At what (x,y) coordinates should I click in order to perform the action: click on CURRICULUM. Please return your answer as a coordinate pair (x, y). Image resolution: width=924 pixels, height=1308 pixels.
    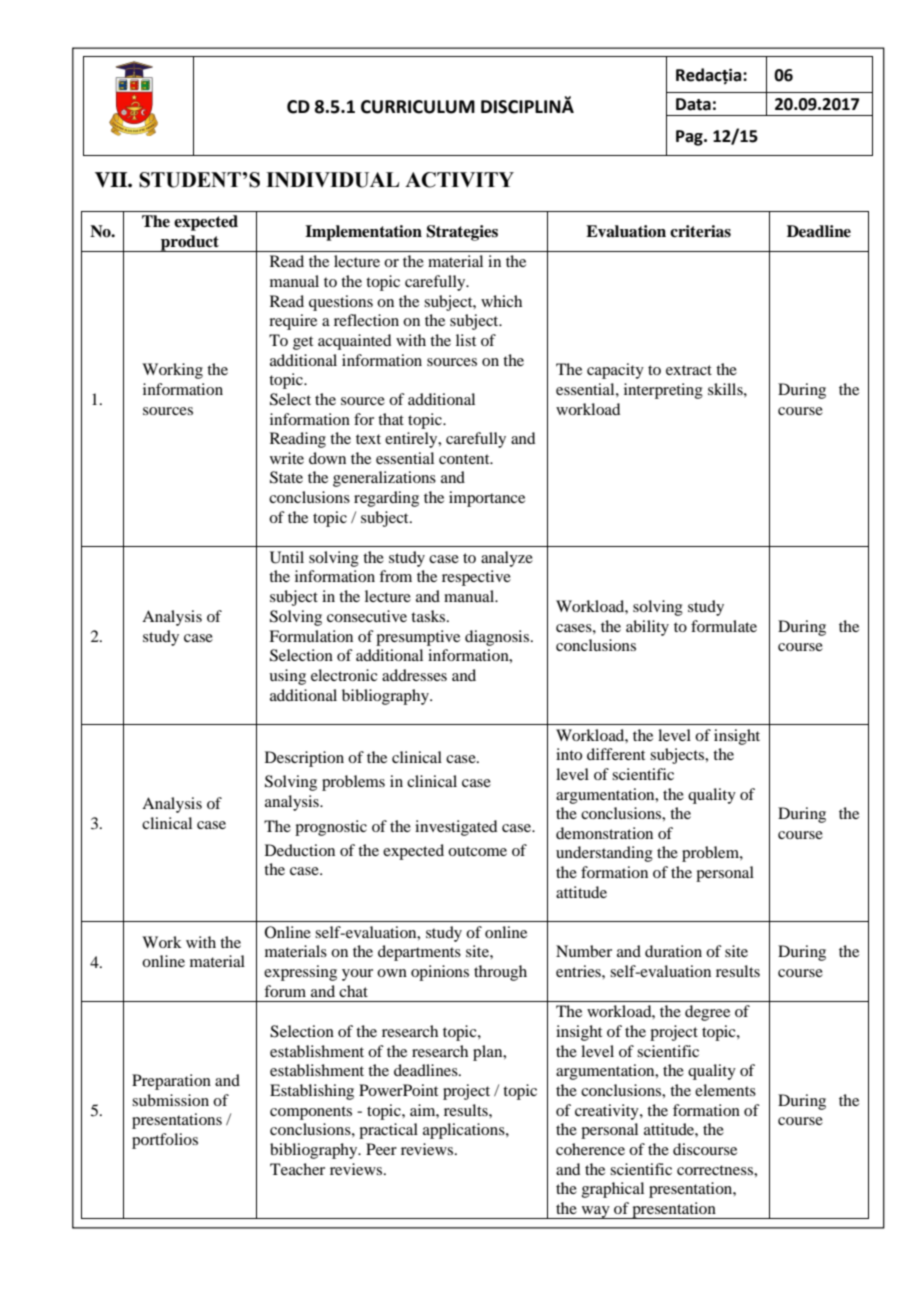
    Looking at the image, I should click on (418, 107).
